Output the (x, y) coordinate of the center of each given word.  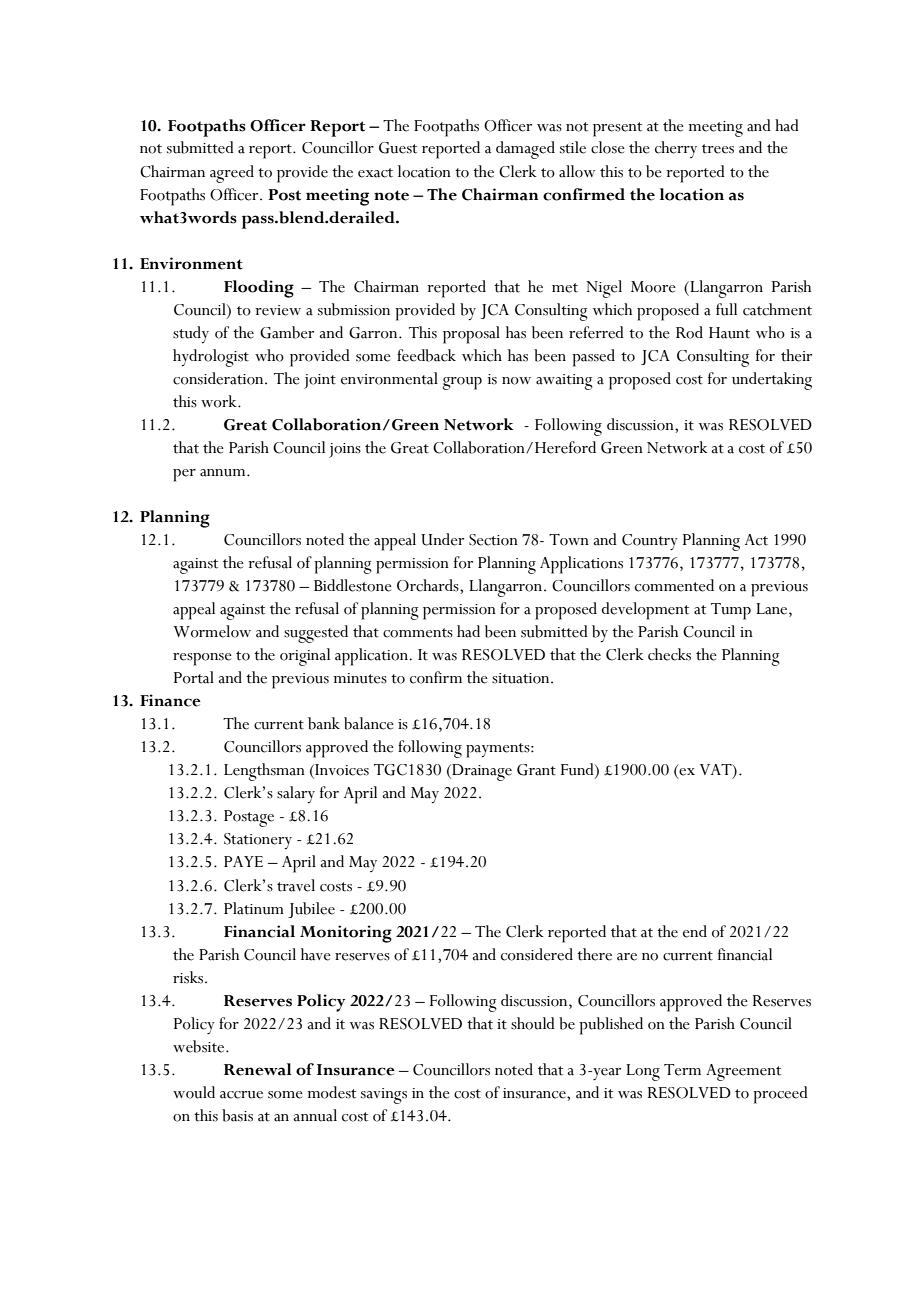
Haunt (729, 333)
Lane (773, 609)
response (202, 659)
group (462, 383)
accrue (241, 1095)
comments (418, 633)
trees (718, 149)
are (627, 957)
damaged (525, 150)
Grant (536, 770)
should (533, 1023)
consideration (219, 378)
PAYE (243, 861)
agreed (232, 174)
